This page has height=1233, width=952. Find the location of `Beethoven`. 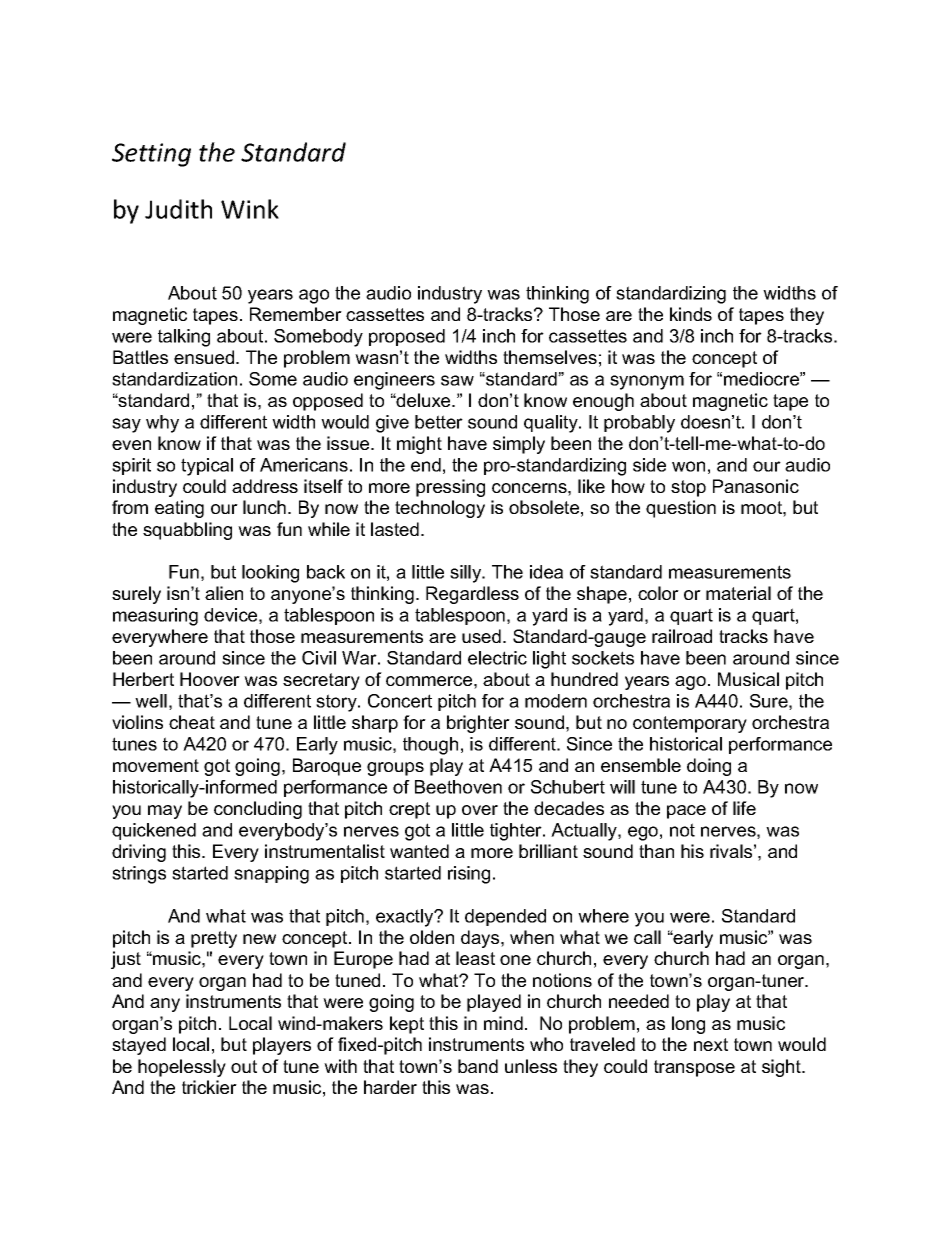

Beethoven is located at coordinates (458, 787).
